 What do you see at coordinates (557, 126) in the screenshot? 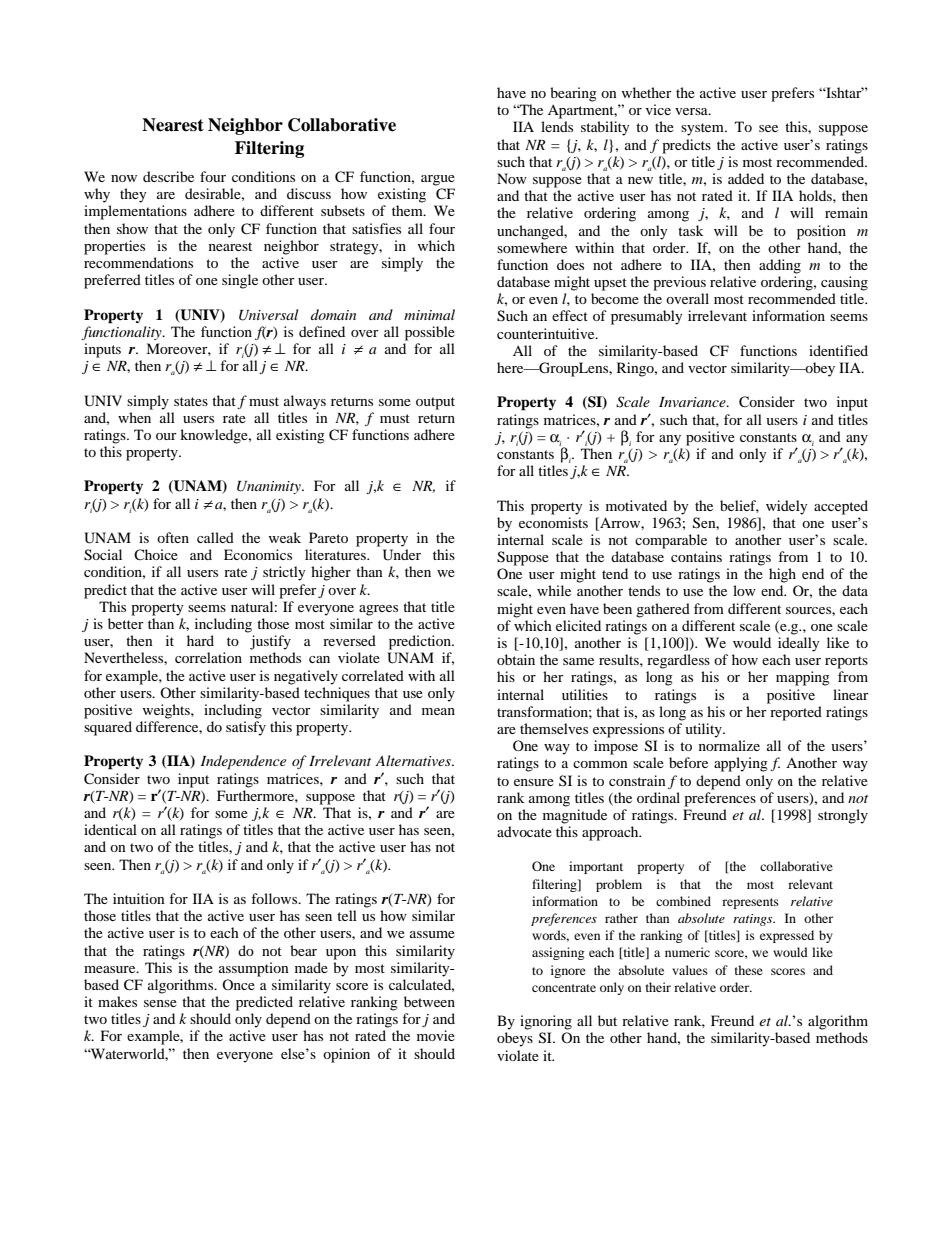
I see `lends` at bounding box center [557, 126].
